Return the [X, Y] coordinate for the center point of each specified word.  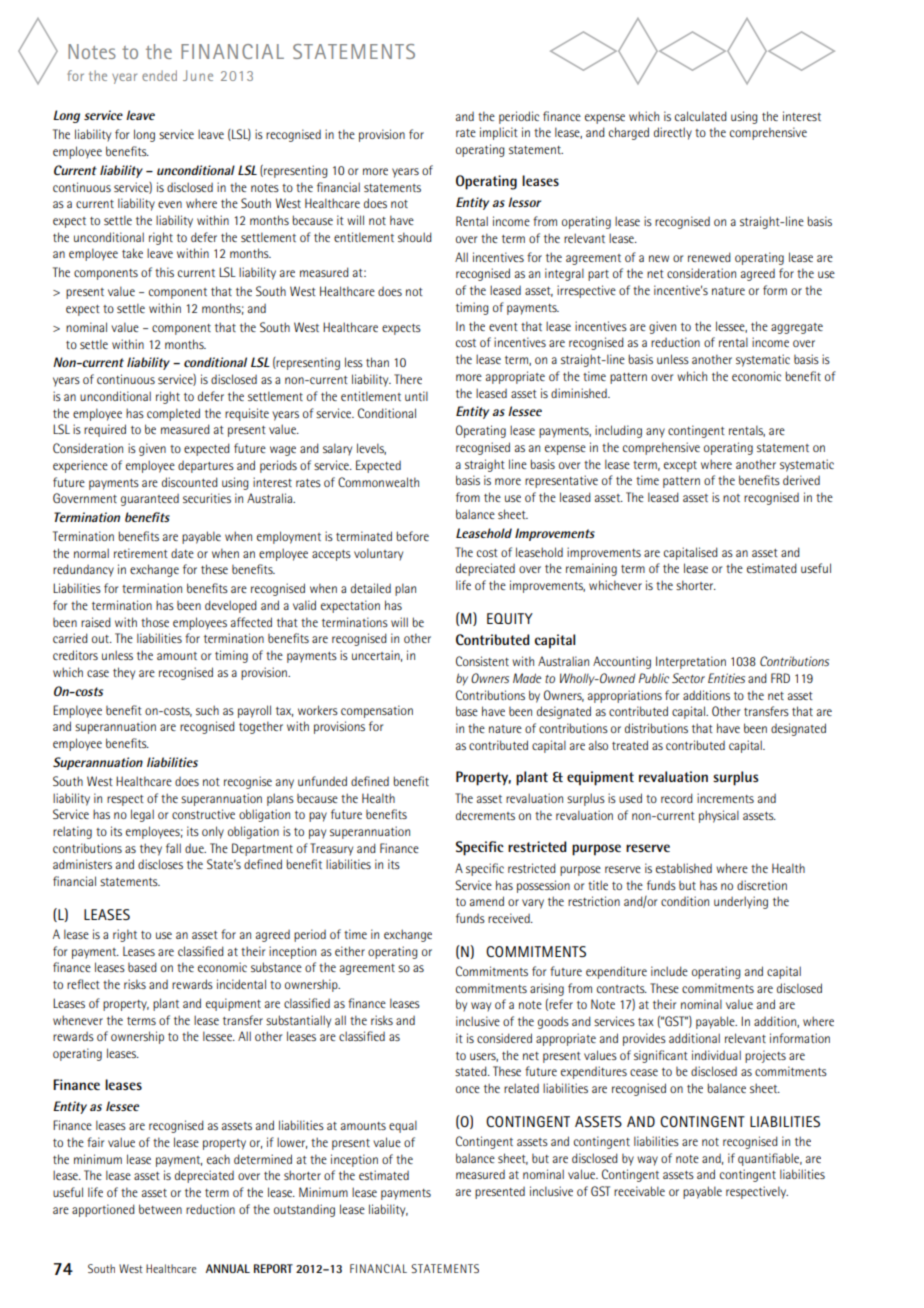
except [680, 466]
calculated [701, 116]
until [416, 396]
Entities [726, 678]
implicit [499, 133]
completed [173, 414]
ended [159, 75]
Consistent [482, 661]
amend [487, 901]
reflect [83, 984]
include [669, 971]
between [160, 1209]
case [98, 673]
